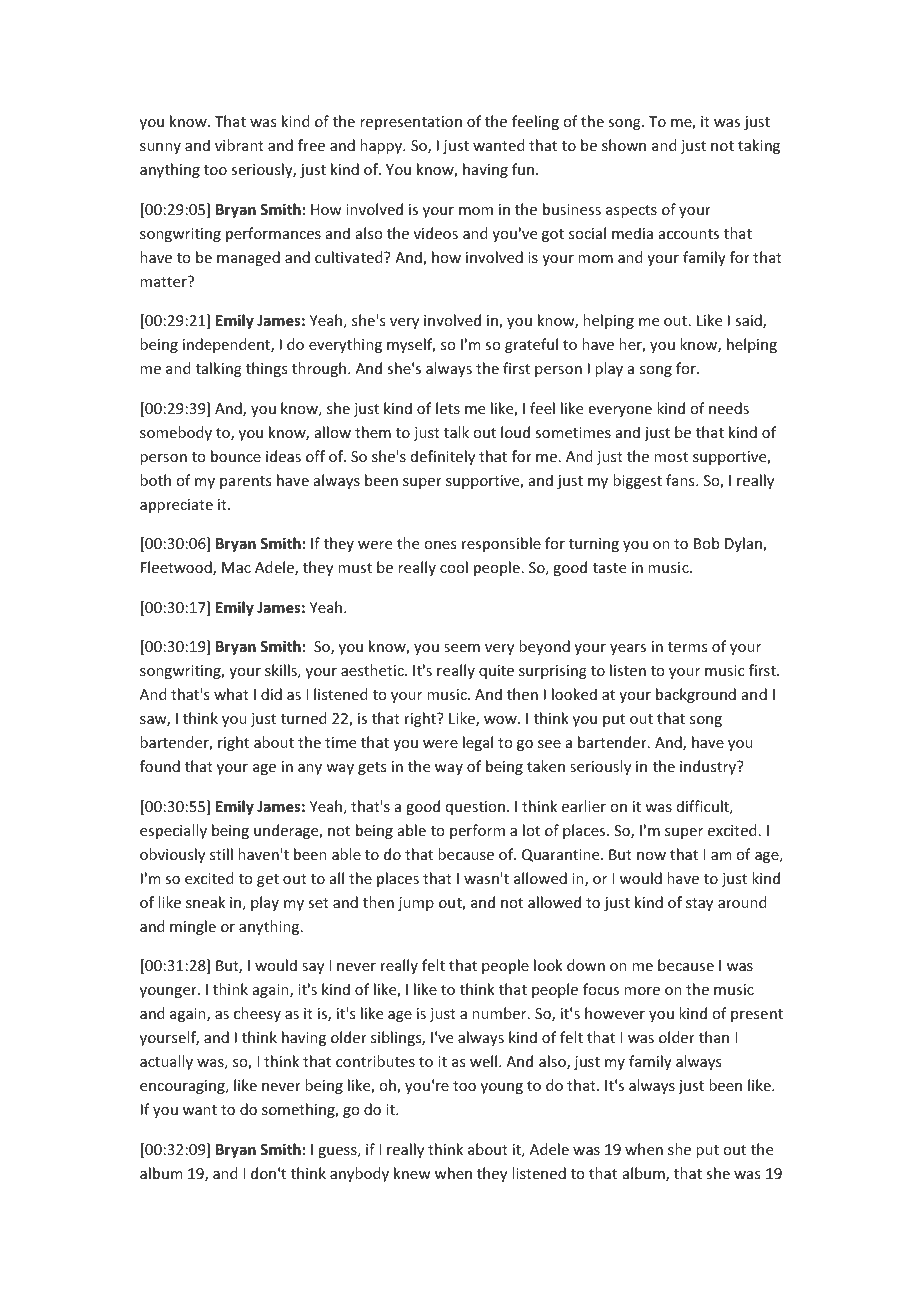  Describe the element at coordinates (729, 408) in the screenshot. I see `needs` at that location.
